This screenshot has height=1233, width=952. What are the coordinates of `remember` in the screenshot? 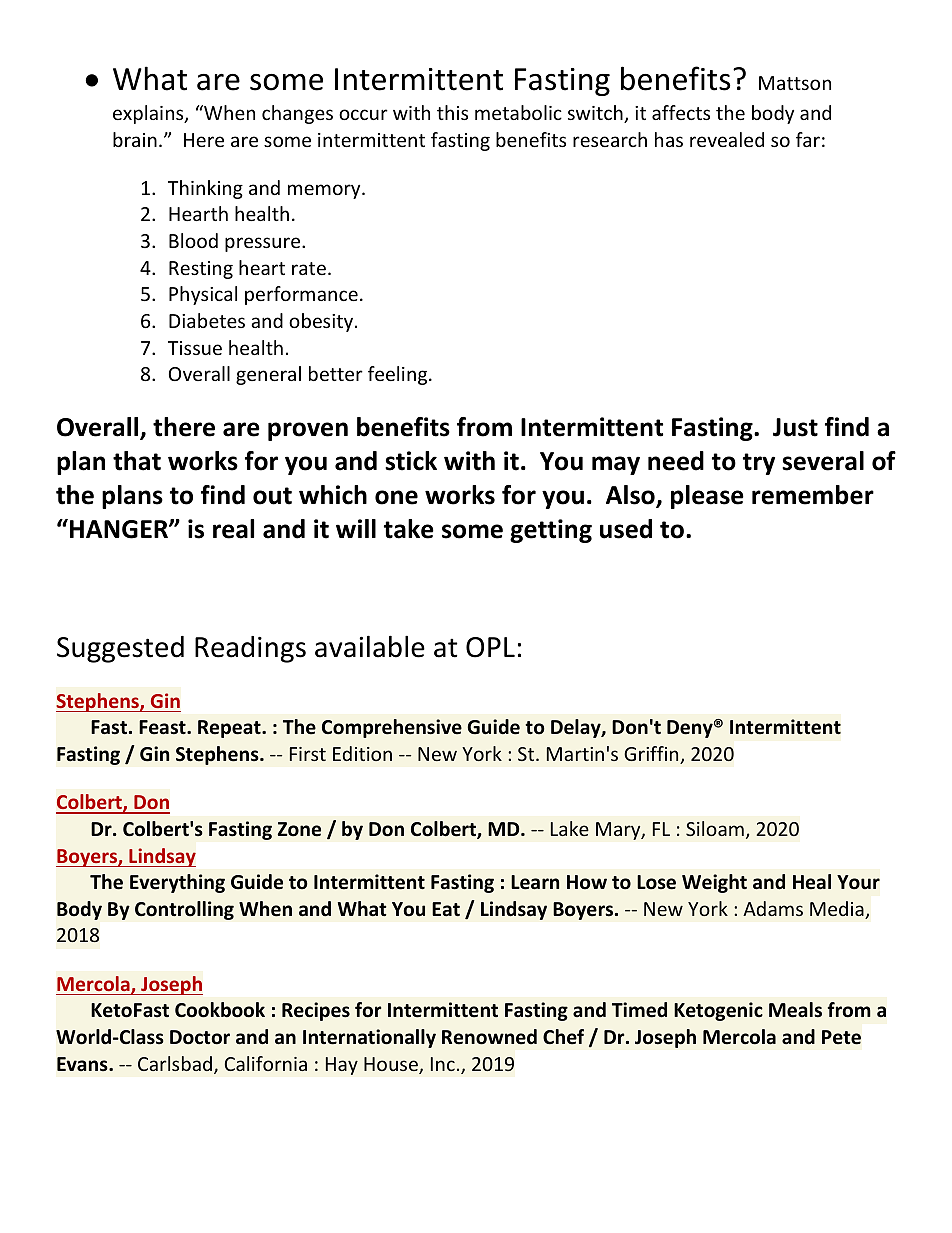 It's located at (813, 495).
